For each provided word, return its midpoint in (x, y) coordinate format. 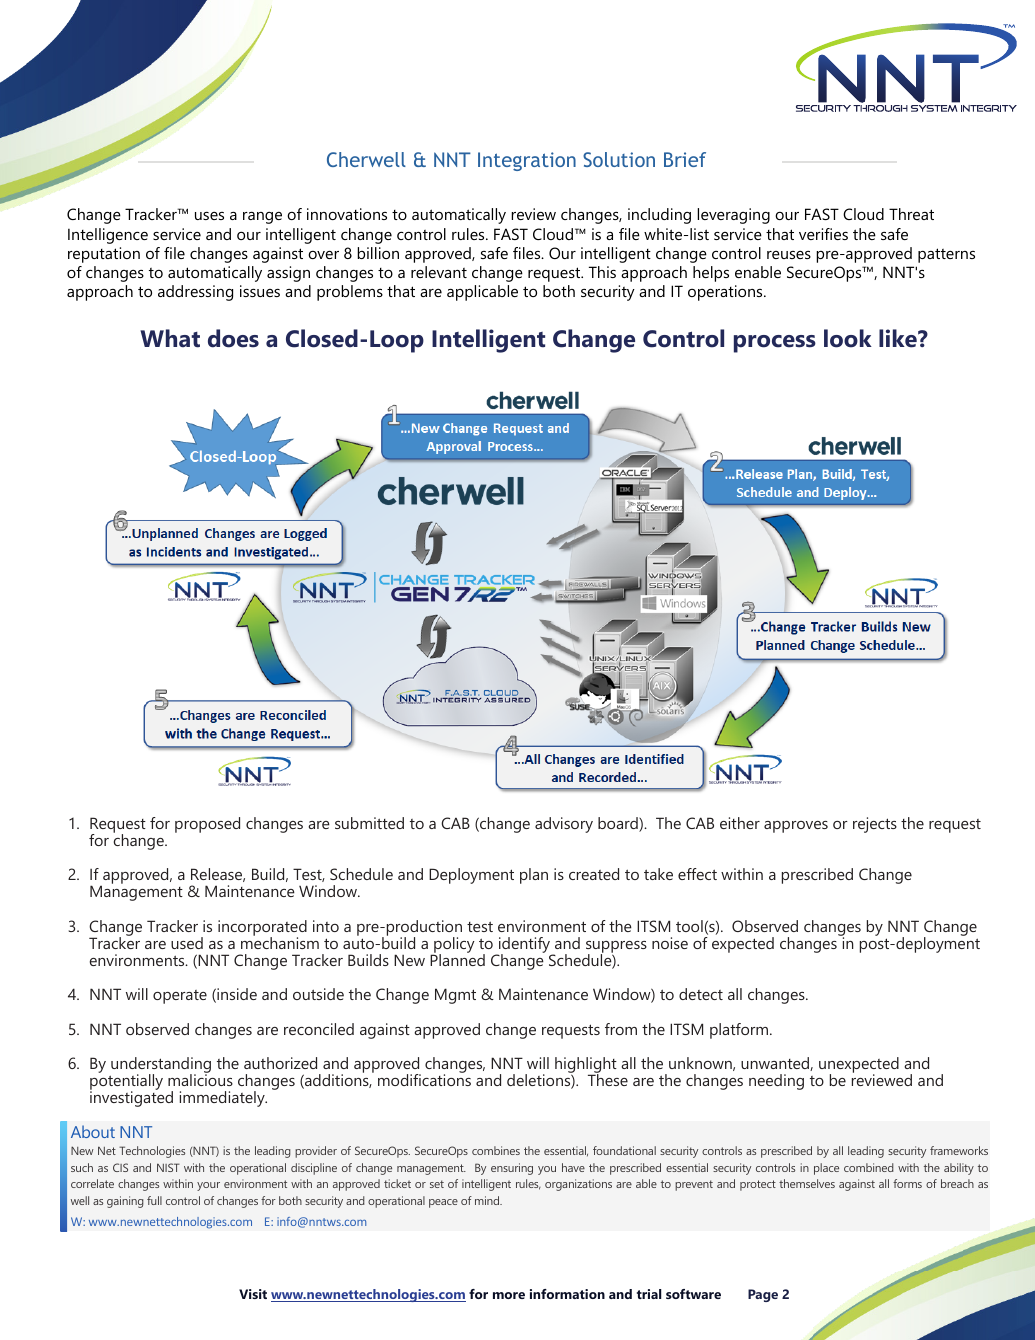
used (187, 943)
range (262, 218)
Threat (911, 214)
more (509, 1295)
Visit (253, 1294)
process (775, 344)
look (848, 338)
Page (763, 1295)
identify (524, 946)
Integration (527, 161)
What (170, 338)
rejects (875, 825)
